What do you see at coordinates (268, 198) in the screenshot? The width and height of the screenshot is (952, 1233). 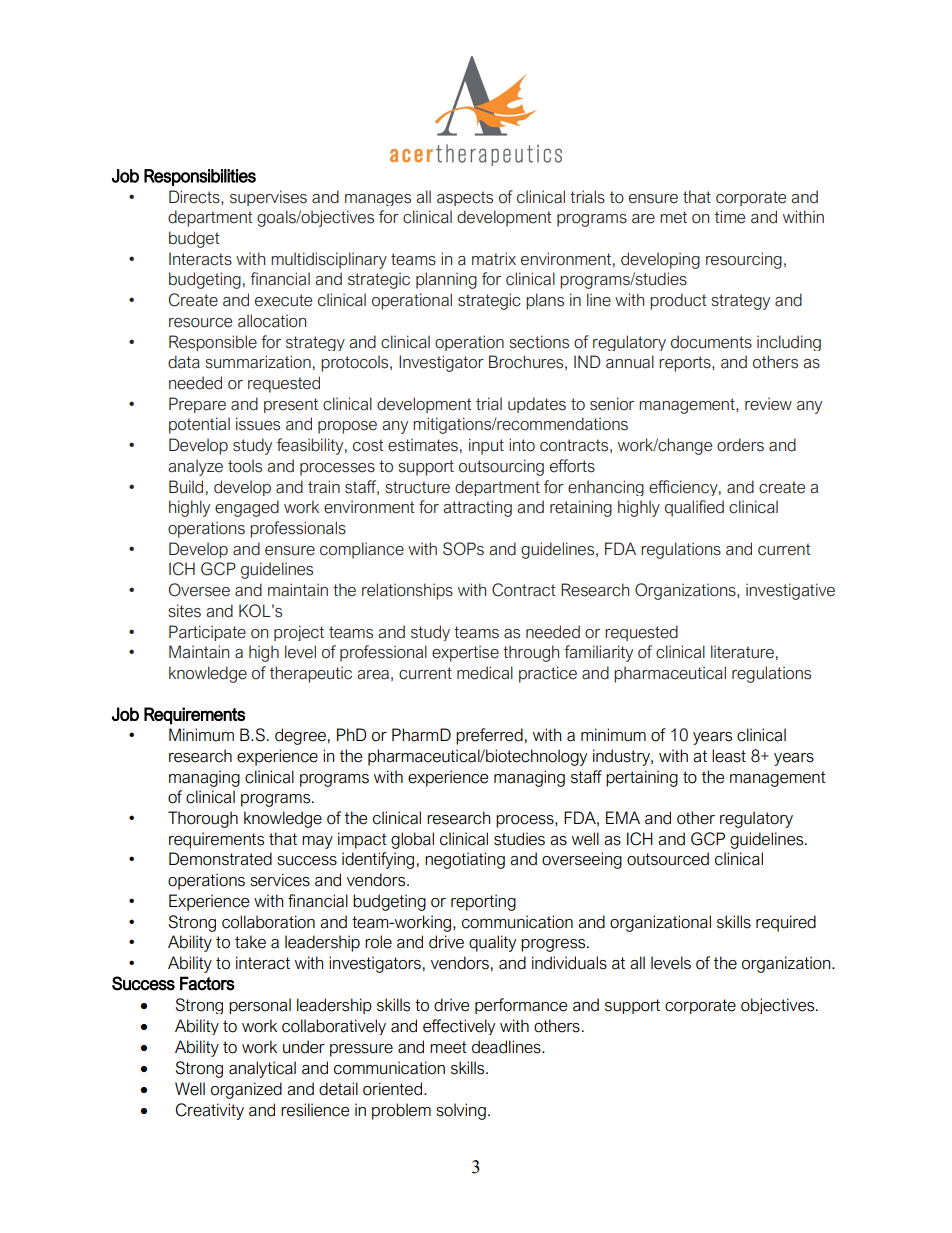 I see `supervises` at bounding box center [268, 198].
